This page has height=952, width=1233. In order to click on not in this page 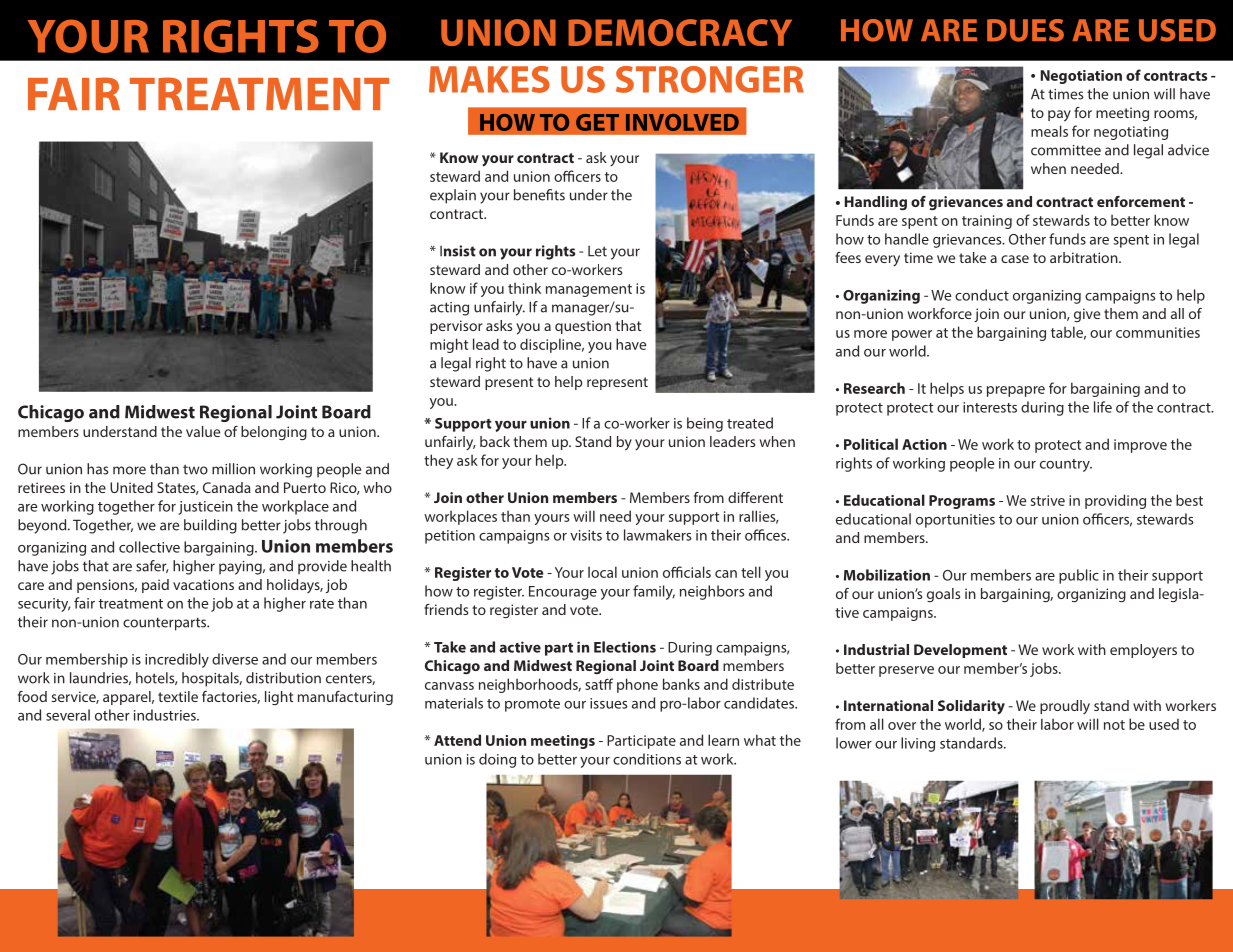, I will do `click(1114, 725)`.
